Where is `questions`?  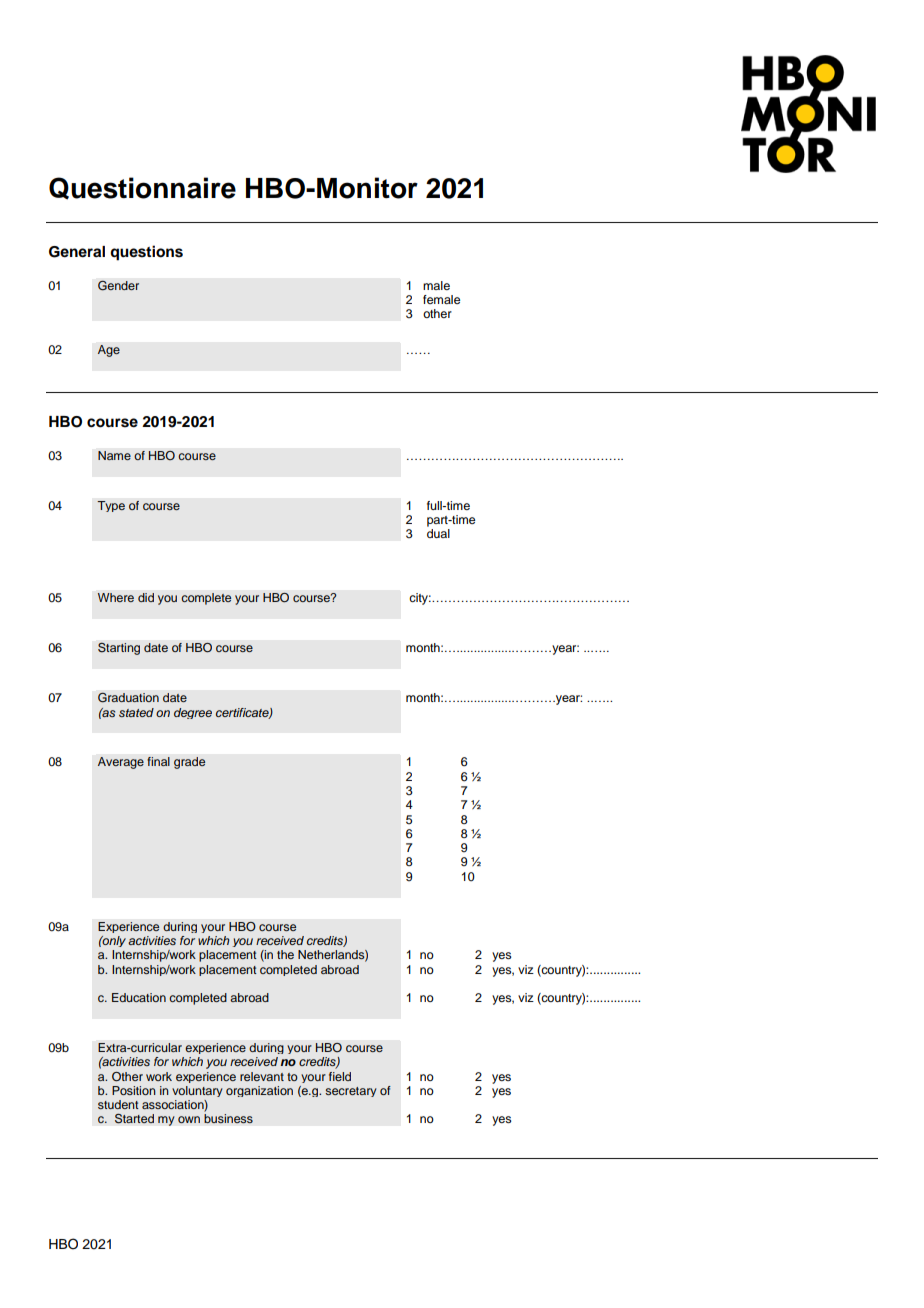 questions is located at coordinates (146, 253).
